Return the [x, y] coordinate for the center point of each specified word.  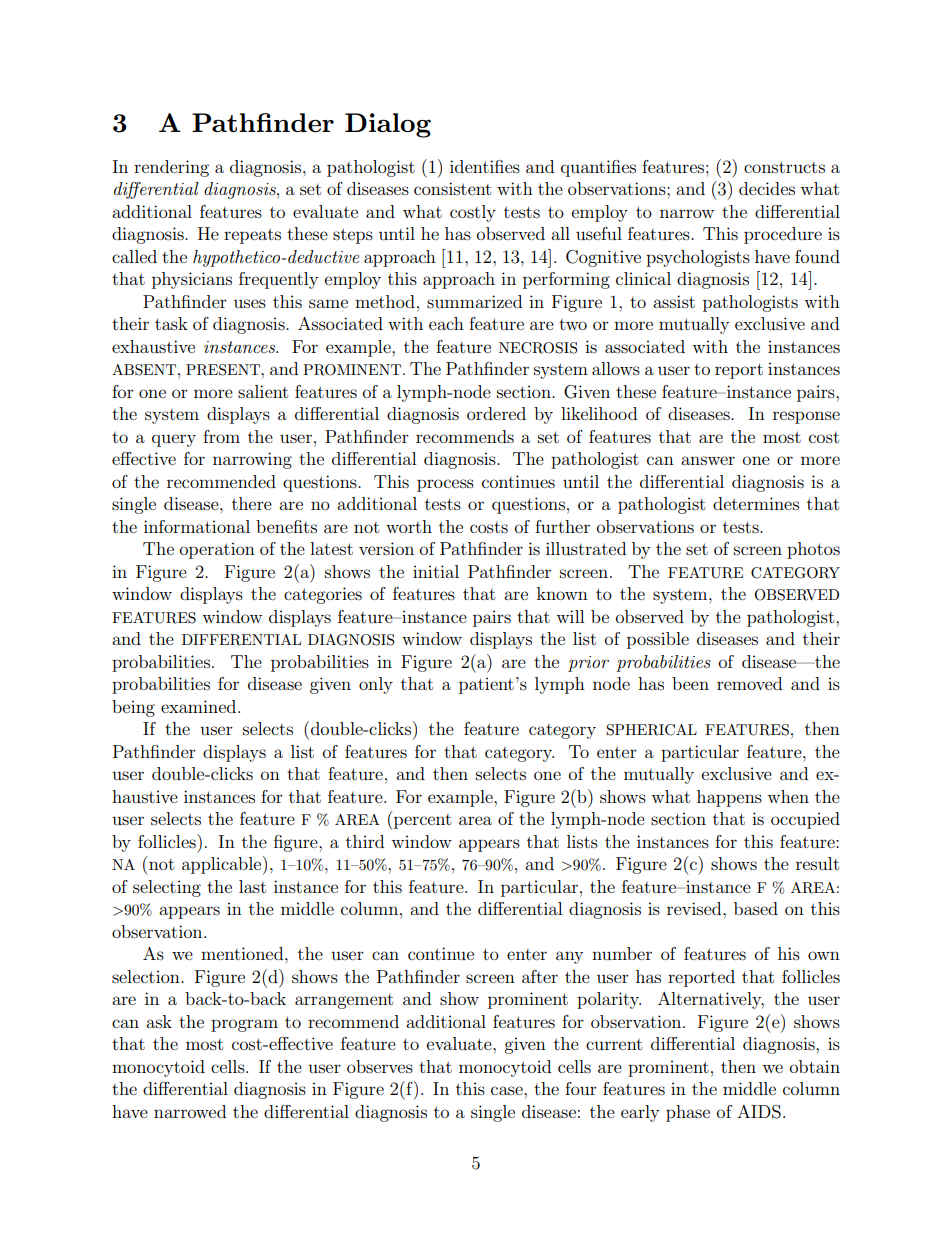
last [252, 886]
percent [421, 820]
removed [749, 683]
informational [197, 526]
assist [674, 301]
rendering [171, 168]
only [376, 685]
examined [200, 706]
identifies [485, 166]
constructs [784, 167]
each [446, 323]
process [445, 485]
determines [756, 503]
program [244, 1025]
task [171, 323]
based [756, 908]
